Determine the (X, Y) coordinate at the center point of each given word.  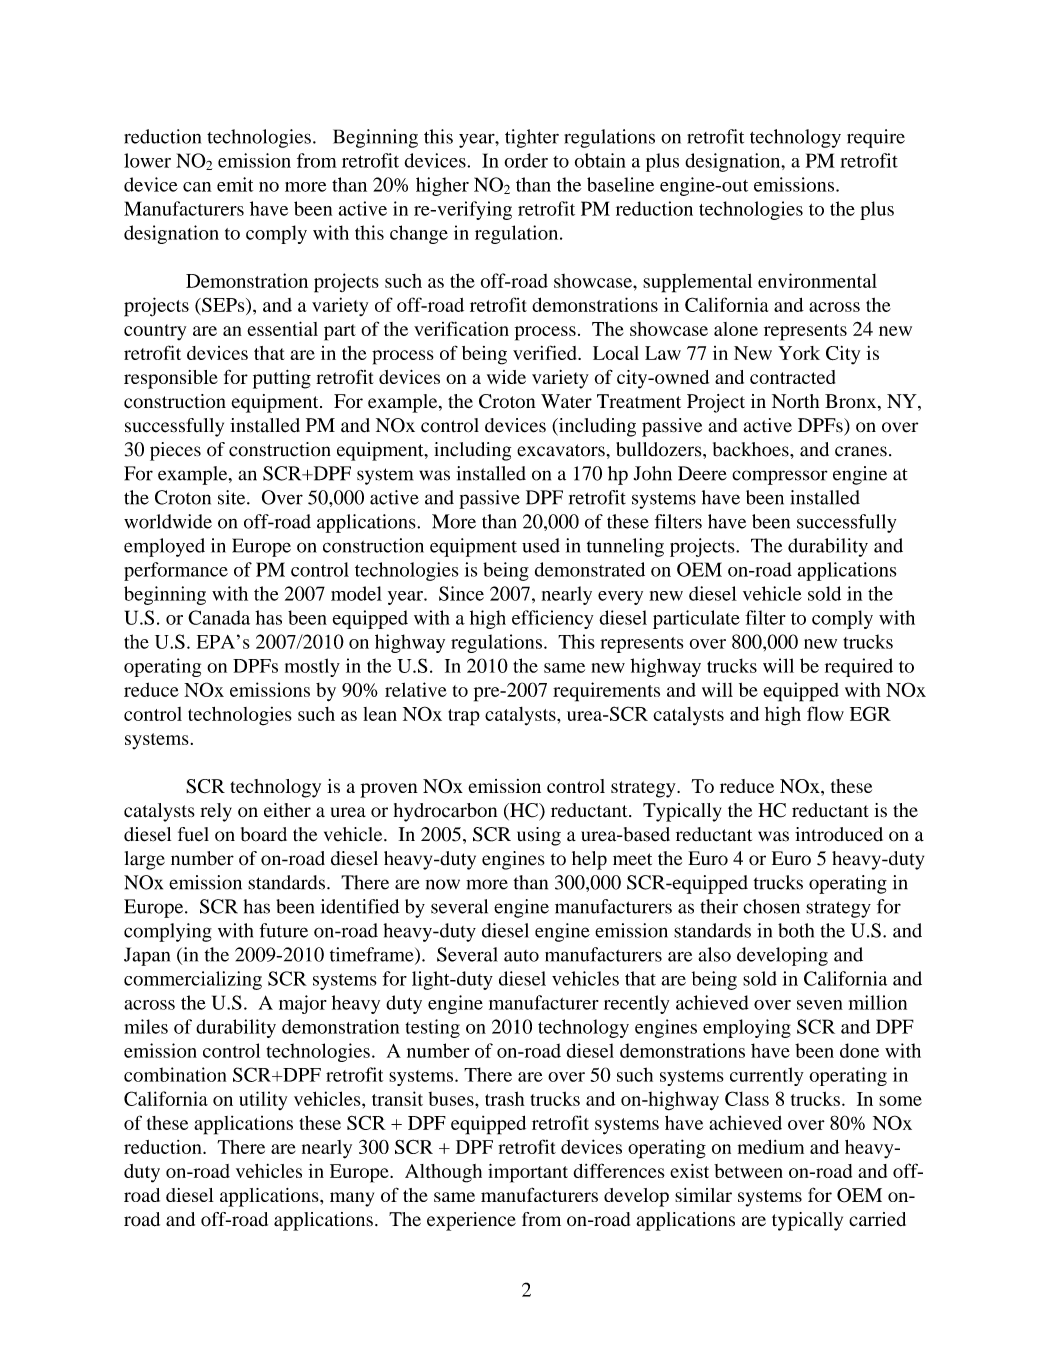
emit (235, 184)
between (748, 1171)
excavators (561, 450)
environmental (817, 280)
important (528, 1173)
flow (825, 713)
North (795, 401)
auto (521, 956)
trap (464, 717)
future (284, 930)
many (352, 1199)
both (796, 930)
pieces (175, 451)
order (526, 160)
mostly (312, 667)
